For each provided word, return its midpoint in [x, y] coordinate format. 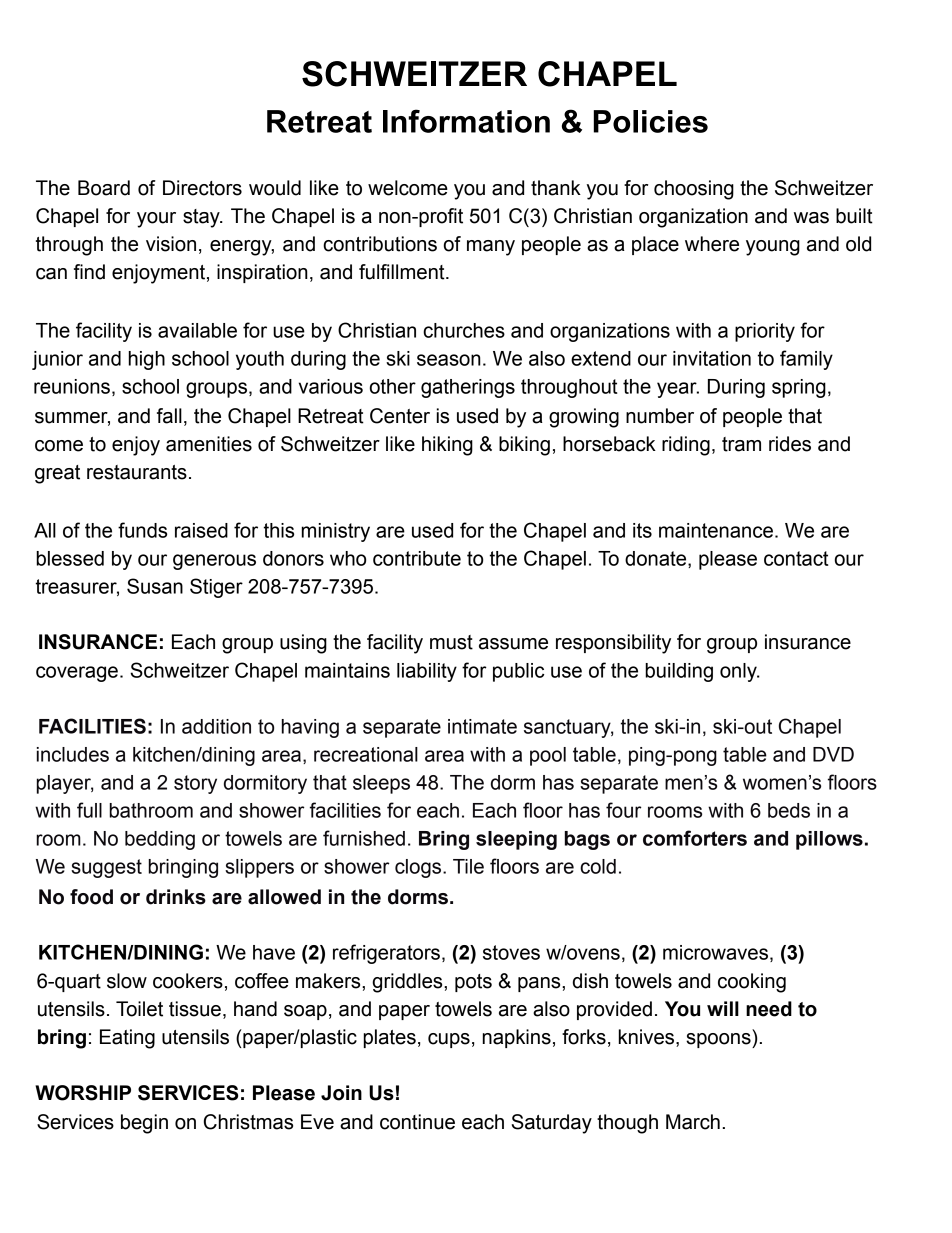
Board [104, 188]
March [693, 1122]
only [739, 672]
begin [144, 1124]
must [451, 642]
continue [417, 1122]
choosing [694, 190]
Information [466, 121]
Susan [155, 586]
